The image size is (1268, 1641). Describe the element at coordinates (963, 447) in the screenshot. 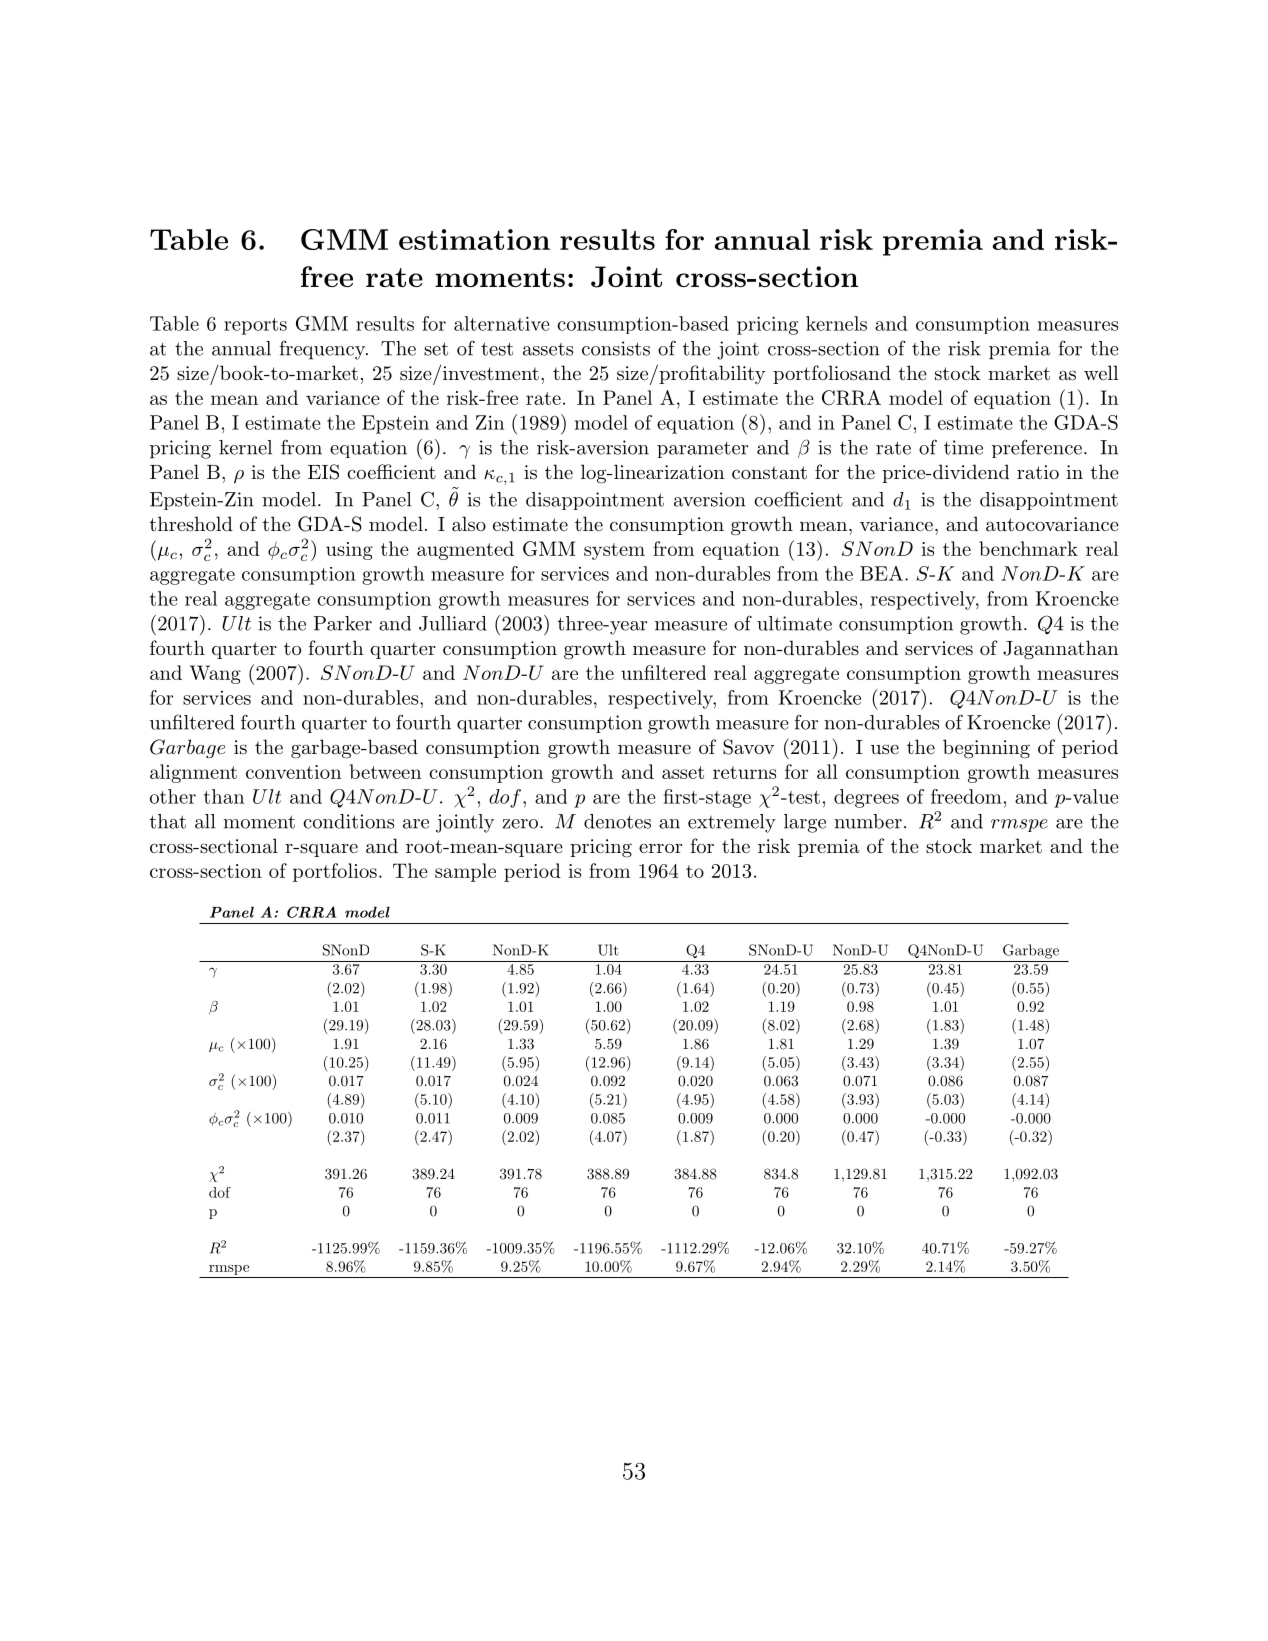

I see `time` at that location.
